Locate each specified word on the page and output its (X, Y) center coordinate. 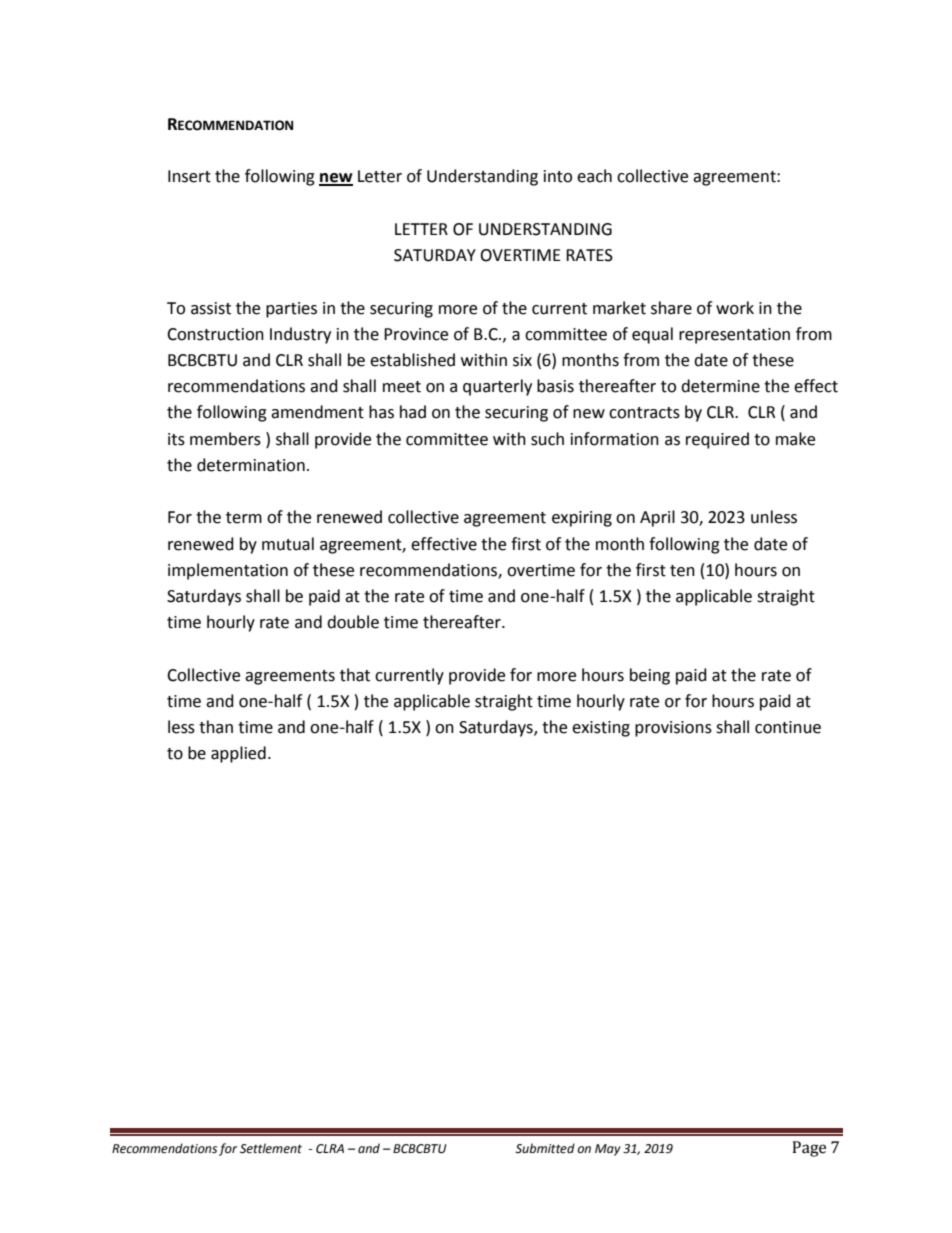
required (717, 440)
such (547, 439)
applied (238, 754)
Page (809, 1149)
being (650, 676)
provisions (673, 729)
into (558, 176)
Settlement (271, 1148)
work (735, 308)
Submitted (545, 1148)
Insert (189, 176)
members (225, 439)
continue (788, 727)
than (216, 727)
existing (601, 729)
